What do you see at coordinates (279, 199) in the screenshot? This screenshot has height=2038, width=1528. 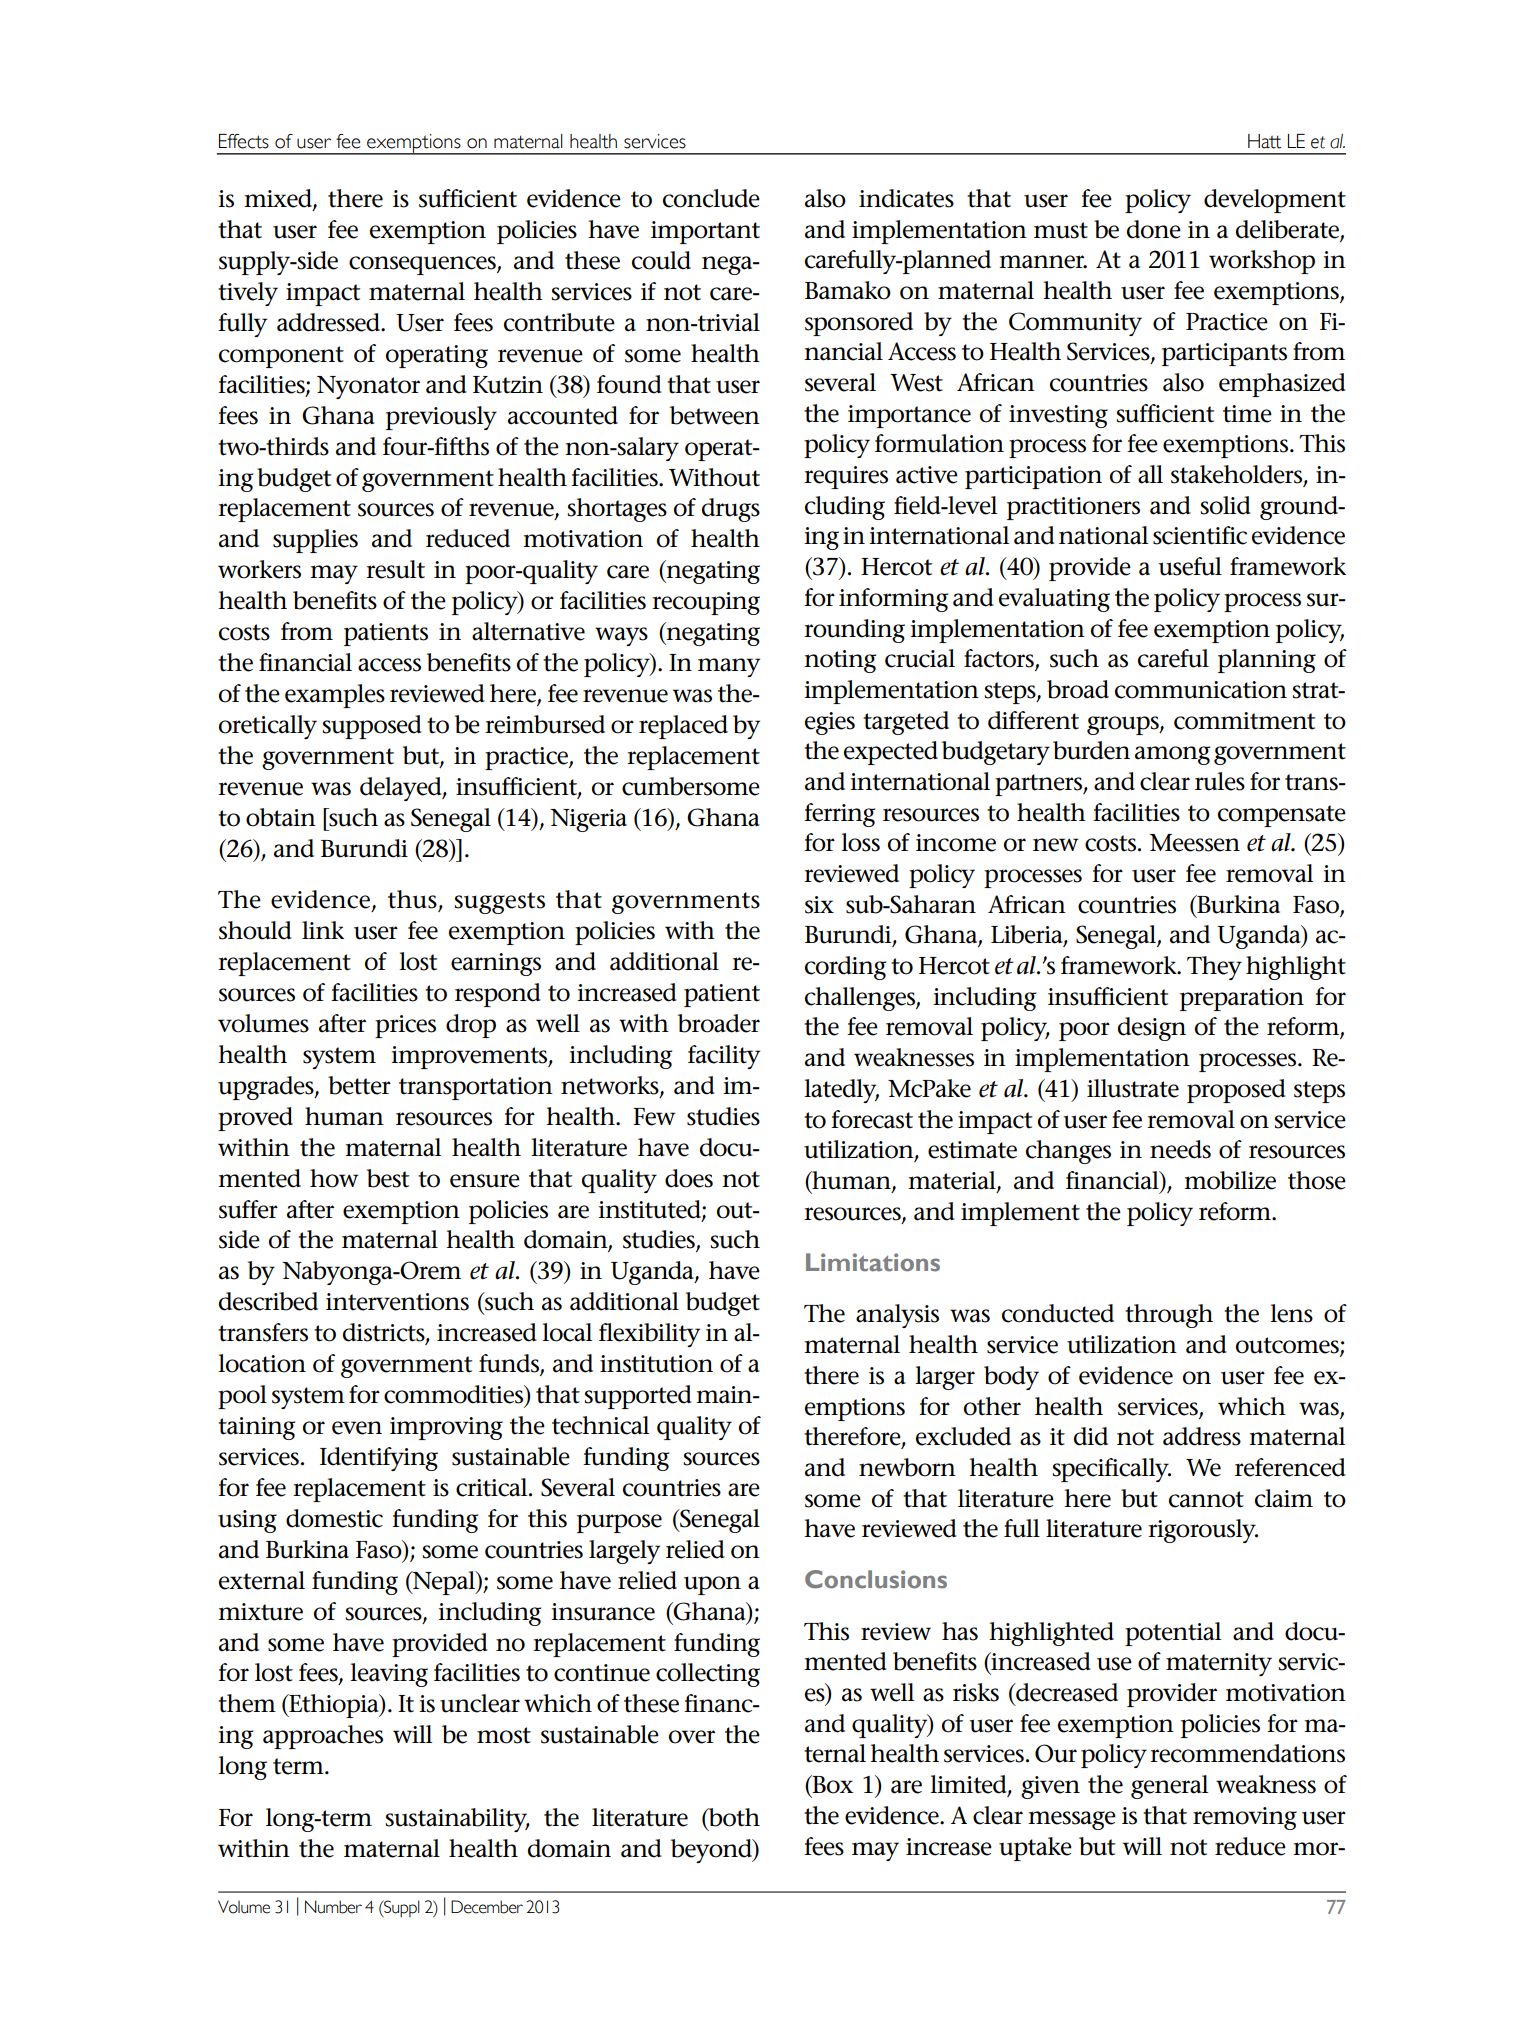 I see `mixed` at bounding box center [279, 199].
